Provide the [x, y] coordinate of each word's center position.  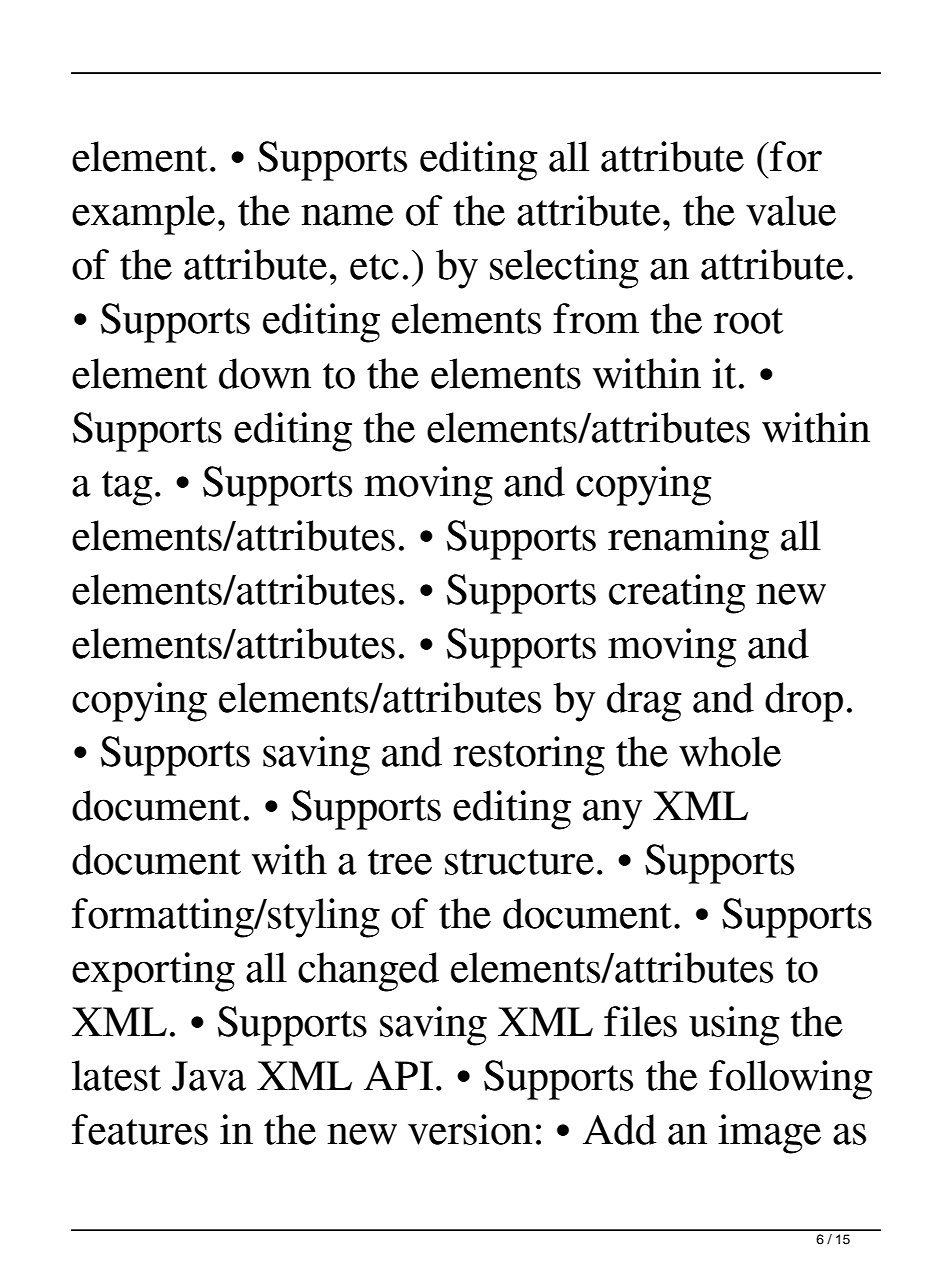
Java [209, 1076]
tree [400, 862]
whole [730, 751]
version [470, 1129]
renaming [688, 540]
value [791, 210]
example [143, 215]
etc [374, 267]
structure [519, 862]
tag [127, 488]
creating [677, 594]
